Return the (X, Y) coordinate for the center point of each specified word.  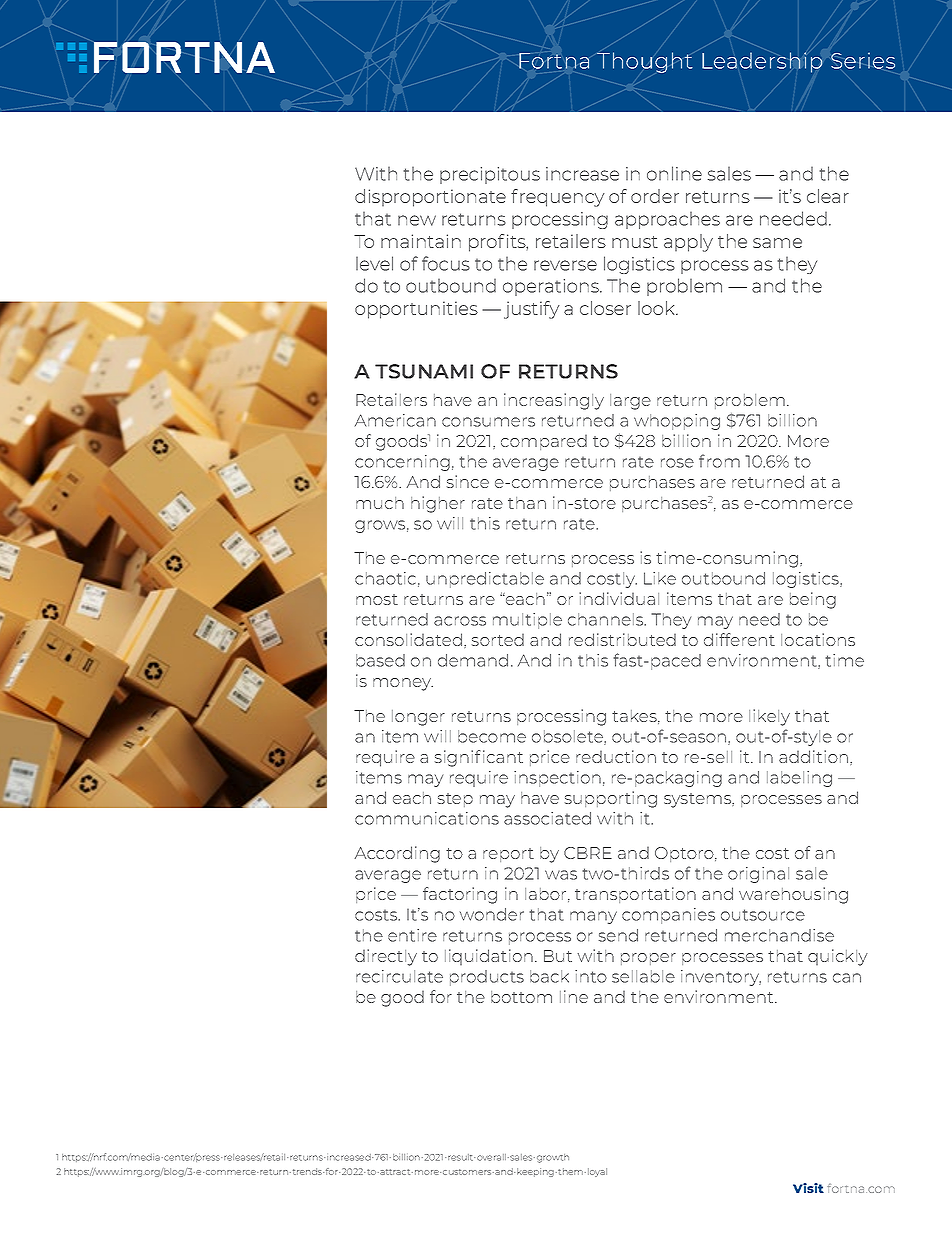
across (460, 621)
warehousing (793, 895)
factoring (460, 895)
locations (818, 639)
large (630, 402)
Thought (645, 62)
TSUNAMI (424, 371)
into (591, 976)
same (777, 243)
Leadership (762, 62)
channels (607, 619)
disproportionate (430, 198)
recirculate (399, 976)
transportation (635, 895)
